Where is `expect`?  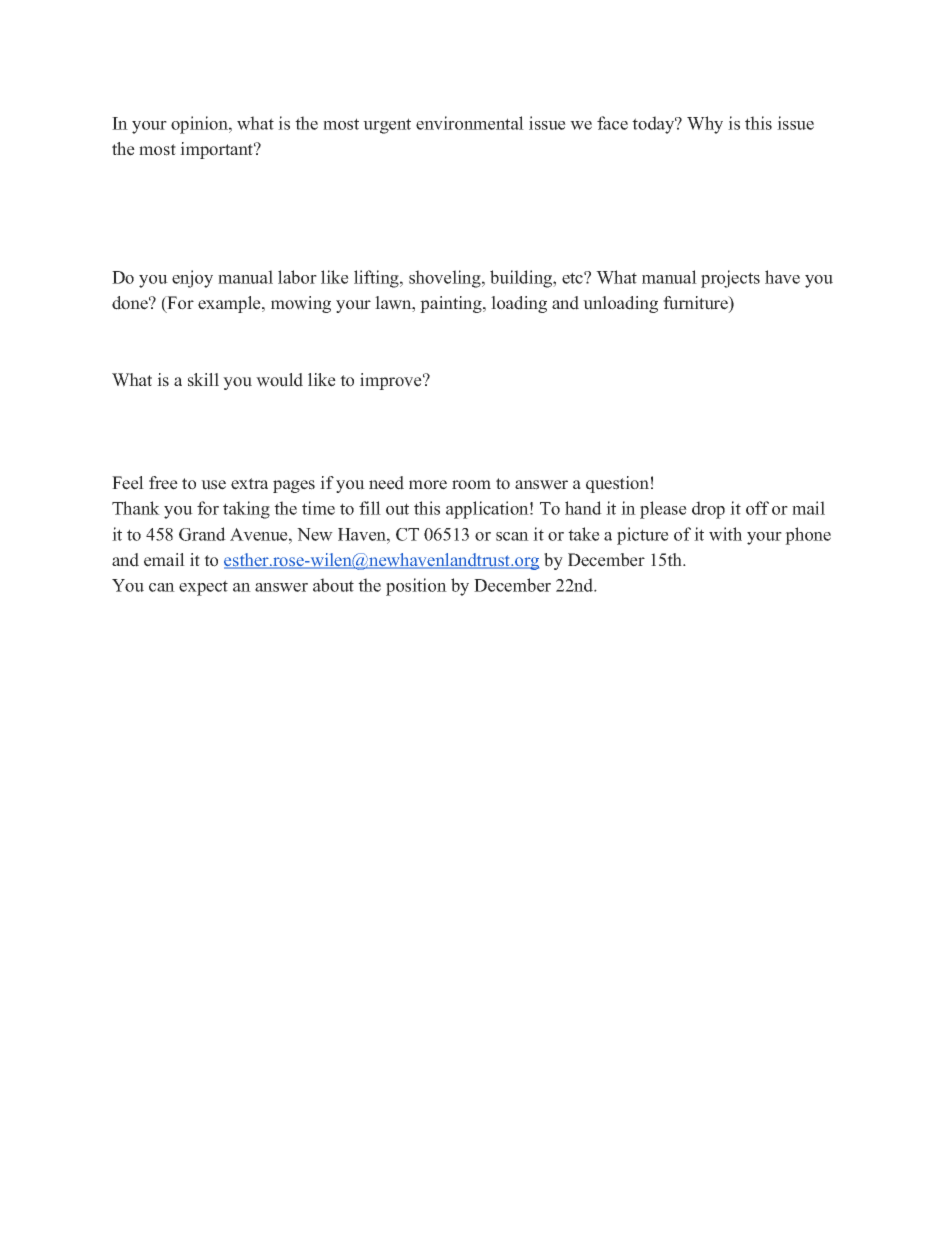 expect is located at coordinates (203, 588).
